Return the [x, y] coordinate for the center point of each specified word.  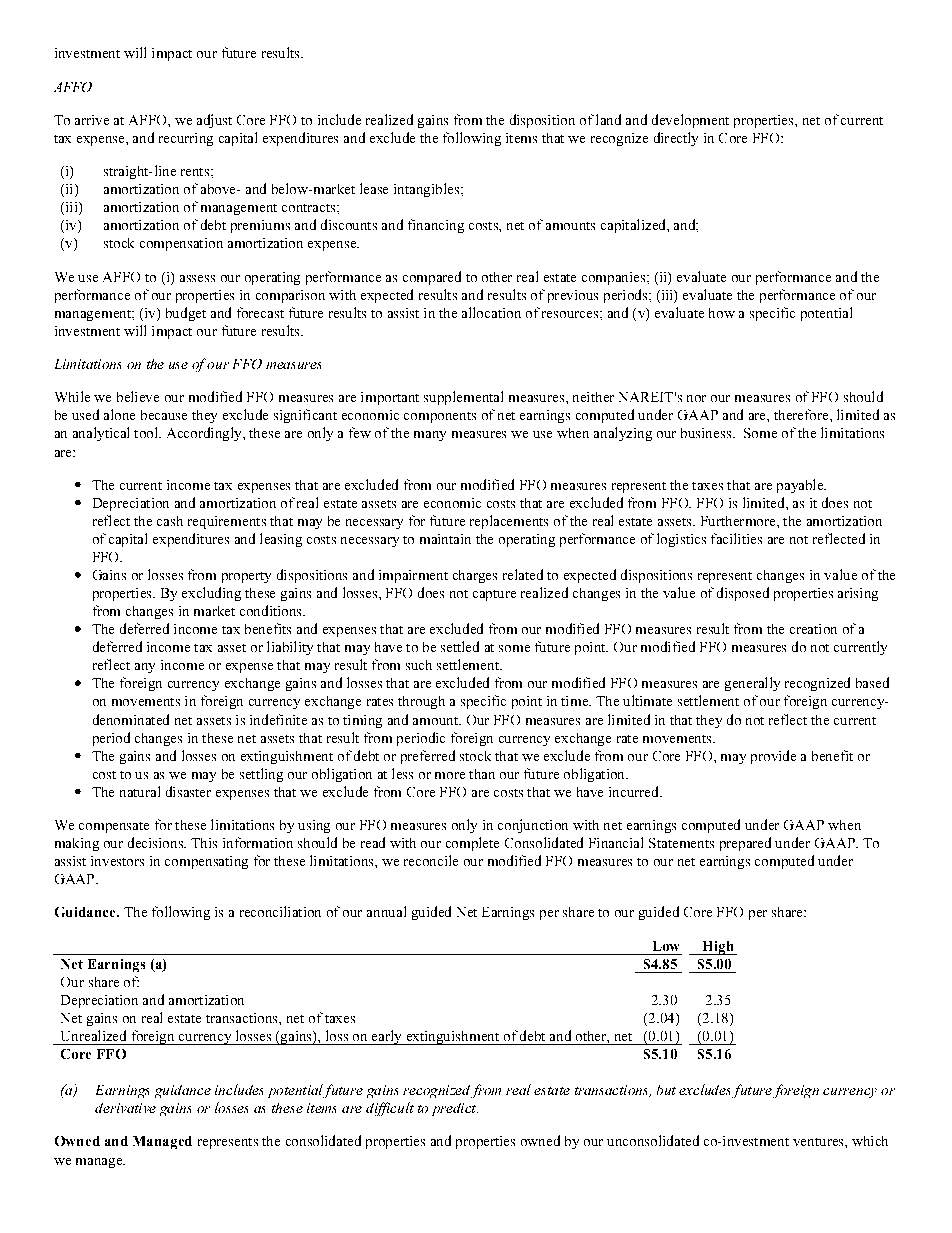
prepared [745, 844]
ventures [819, 1142]
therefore [802, 414]
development [690, 121]
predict [455, 1109]
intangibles [428, 190]
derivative [125, 1108]
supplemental [463, 398]
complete [472, 844]
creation [813, 629]
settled [460, 646]
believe [138, 396]
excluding [211, 594]
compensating [206, 862]
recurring [186, 139]
